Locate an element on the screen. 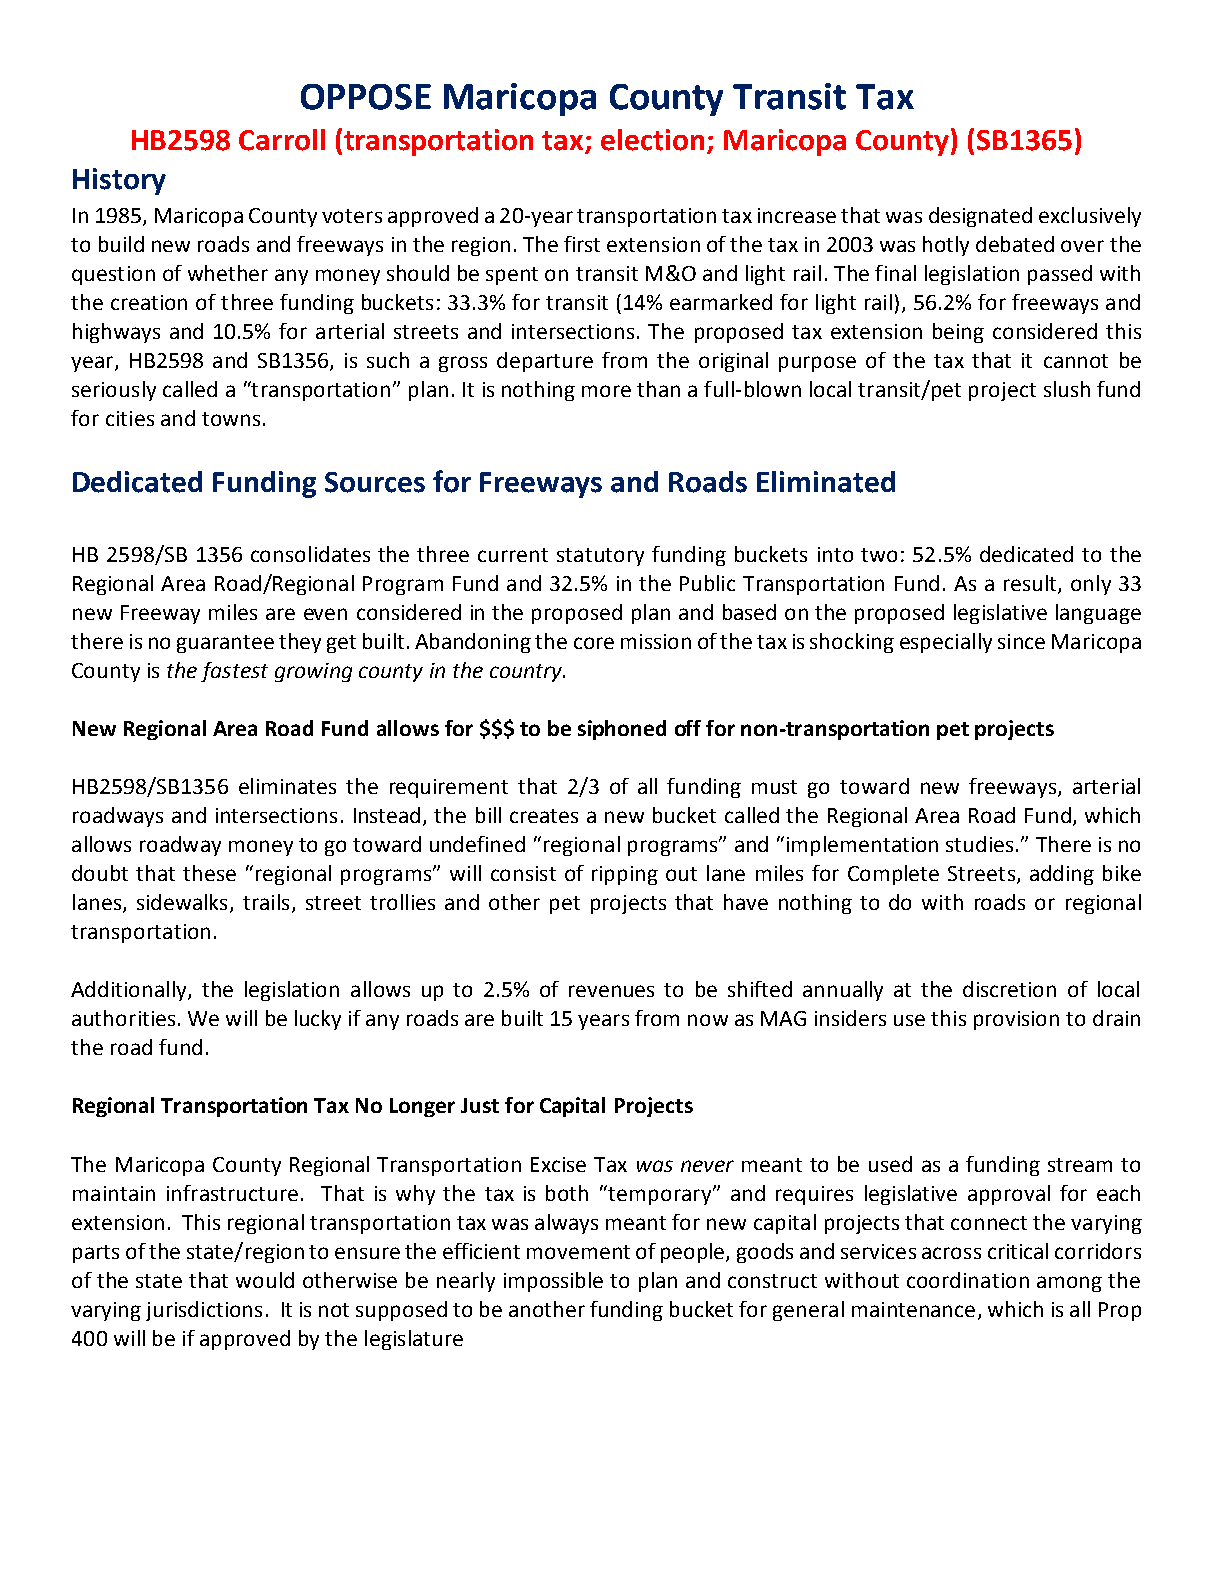 The height and width of the screenshot is (1570, 1213). fastest is located at coordinates (234, 672).
